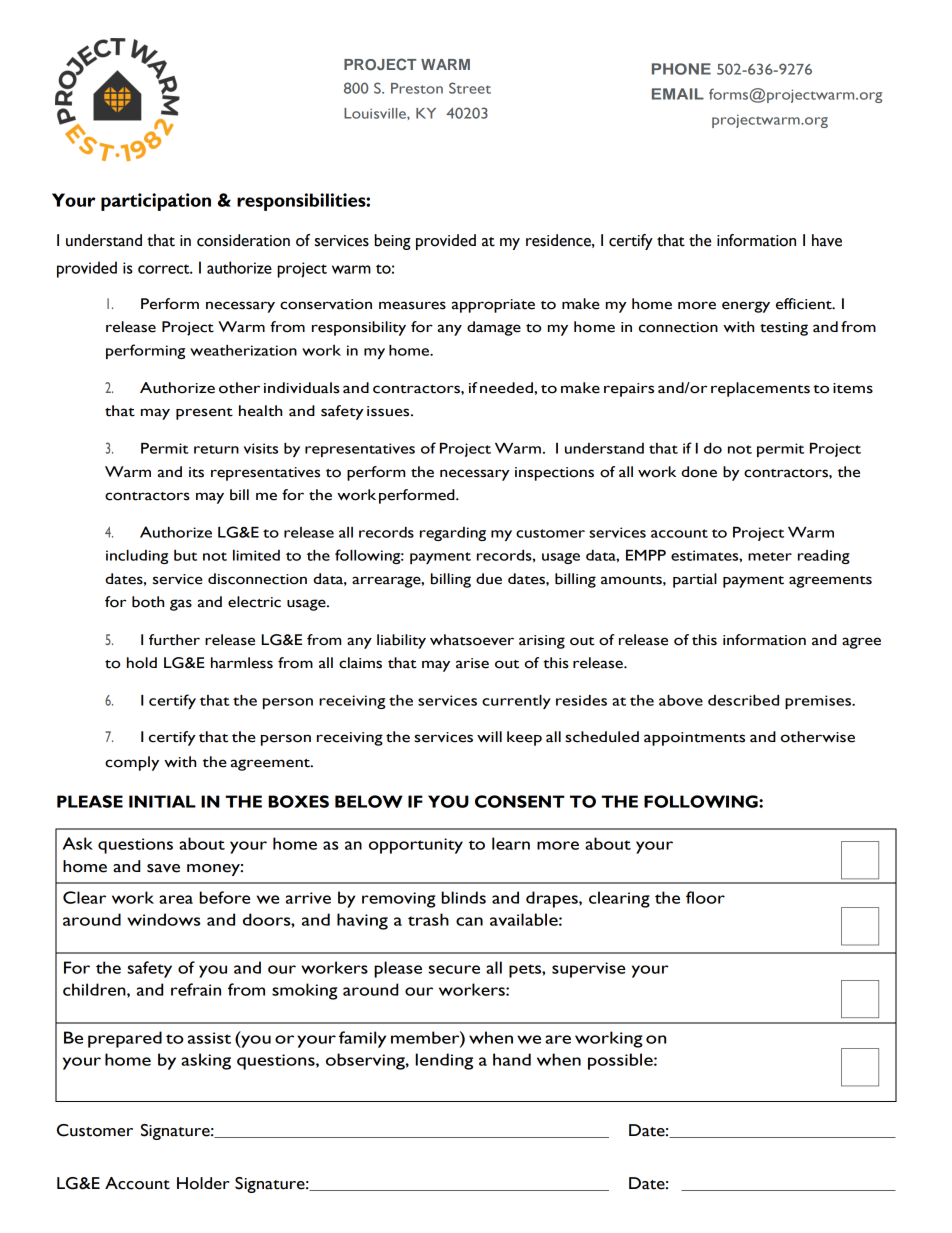 The image size is (952, 1233). What do you see at coordinates (512, 1059) in the image?
I see `hand` at bounding box center [512, 1059].
